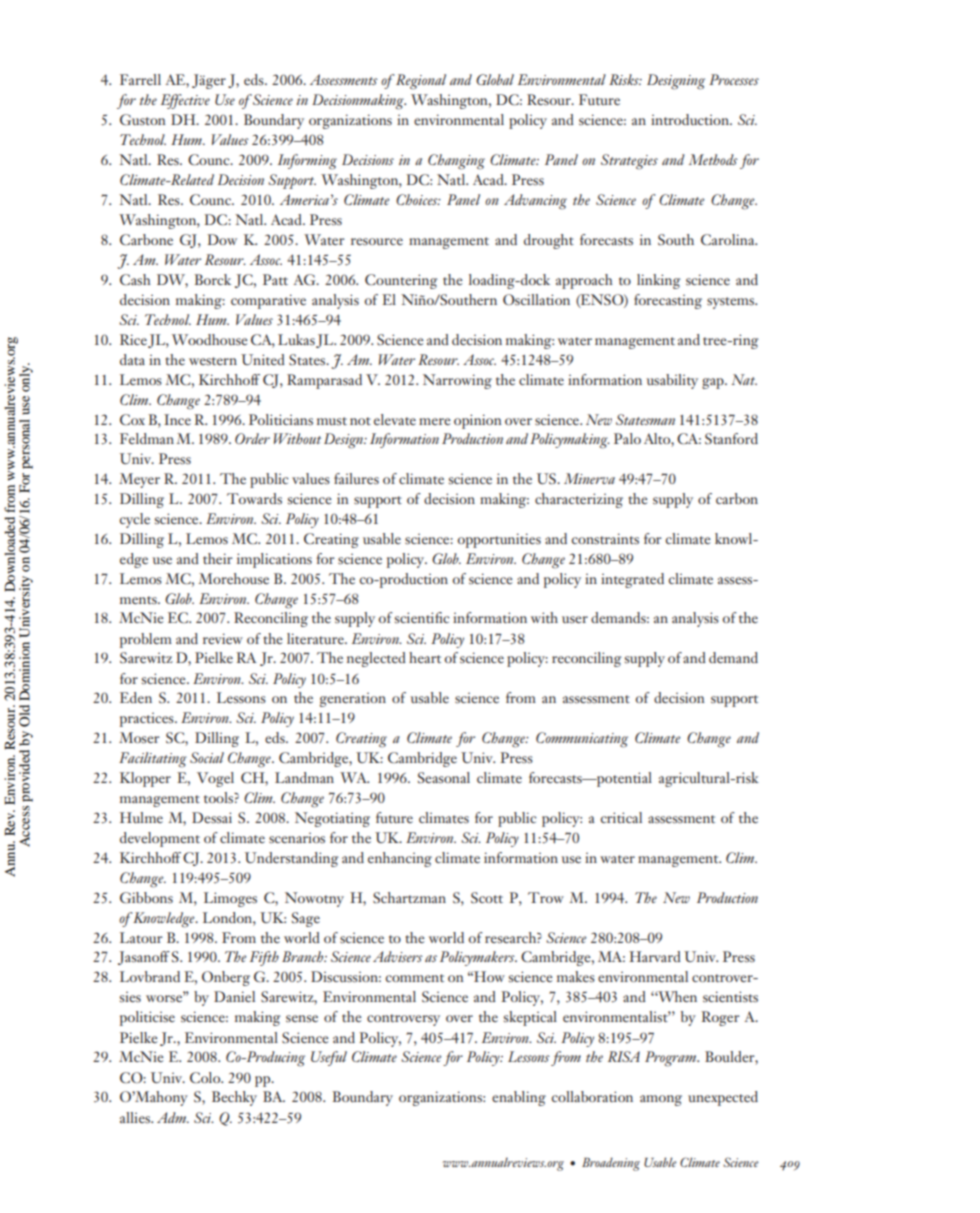 This page has height=1213, width=980. What do you see at coordinates (425, 657) in the page?
I see `heart` at bounding box center [425, 657].
